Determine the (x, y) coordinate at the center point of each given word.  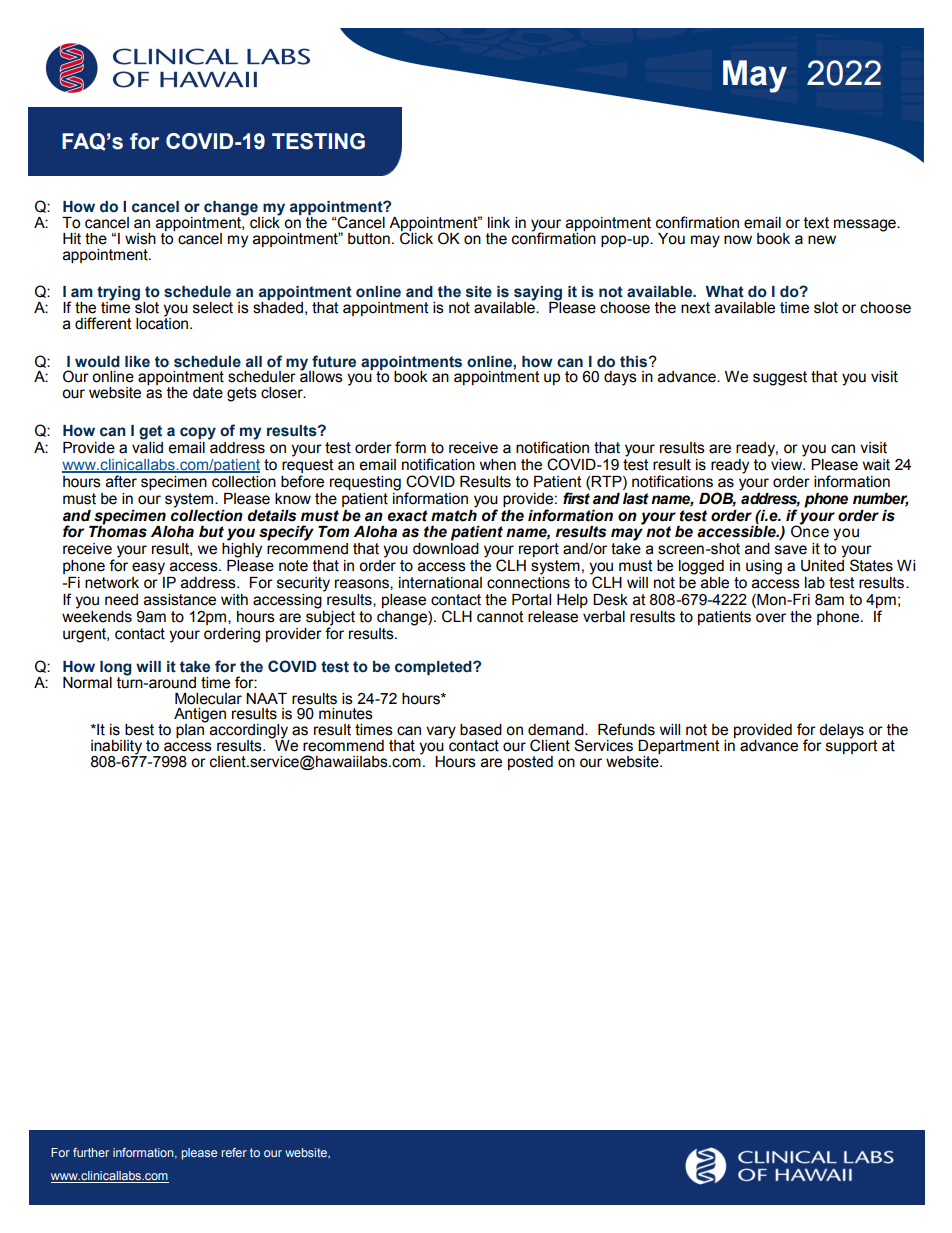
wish (140, 239)
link (499, 222)
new (822, 240)
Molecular (208, 699)
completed (434, 668)
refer (234, 1152)
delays (841, 731)
